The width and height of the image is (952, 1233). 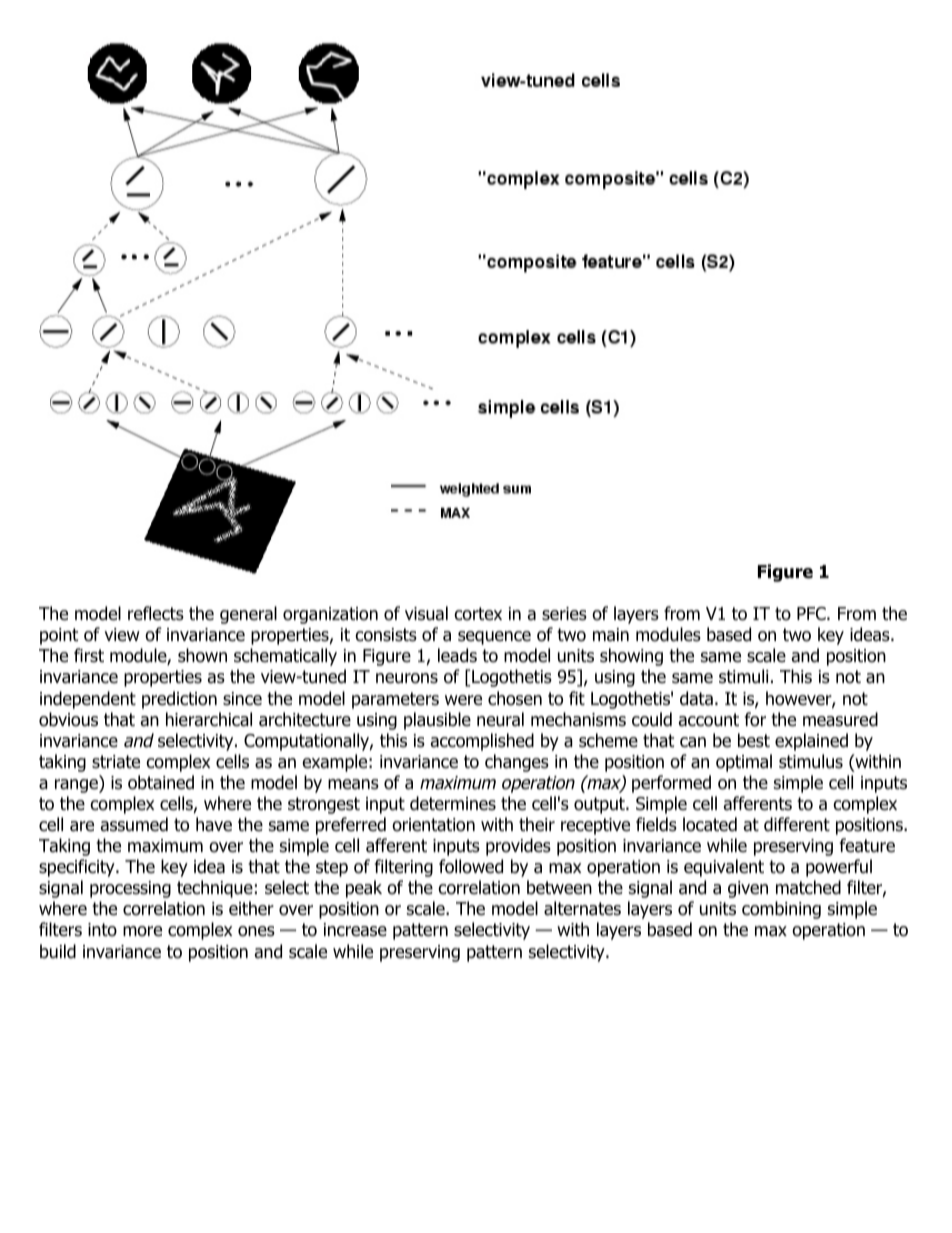 What do you see at coordinates (611, 635) in the image?
I see `main` at bounding box center [611, 635].
